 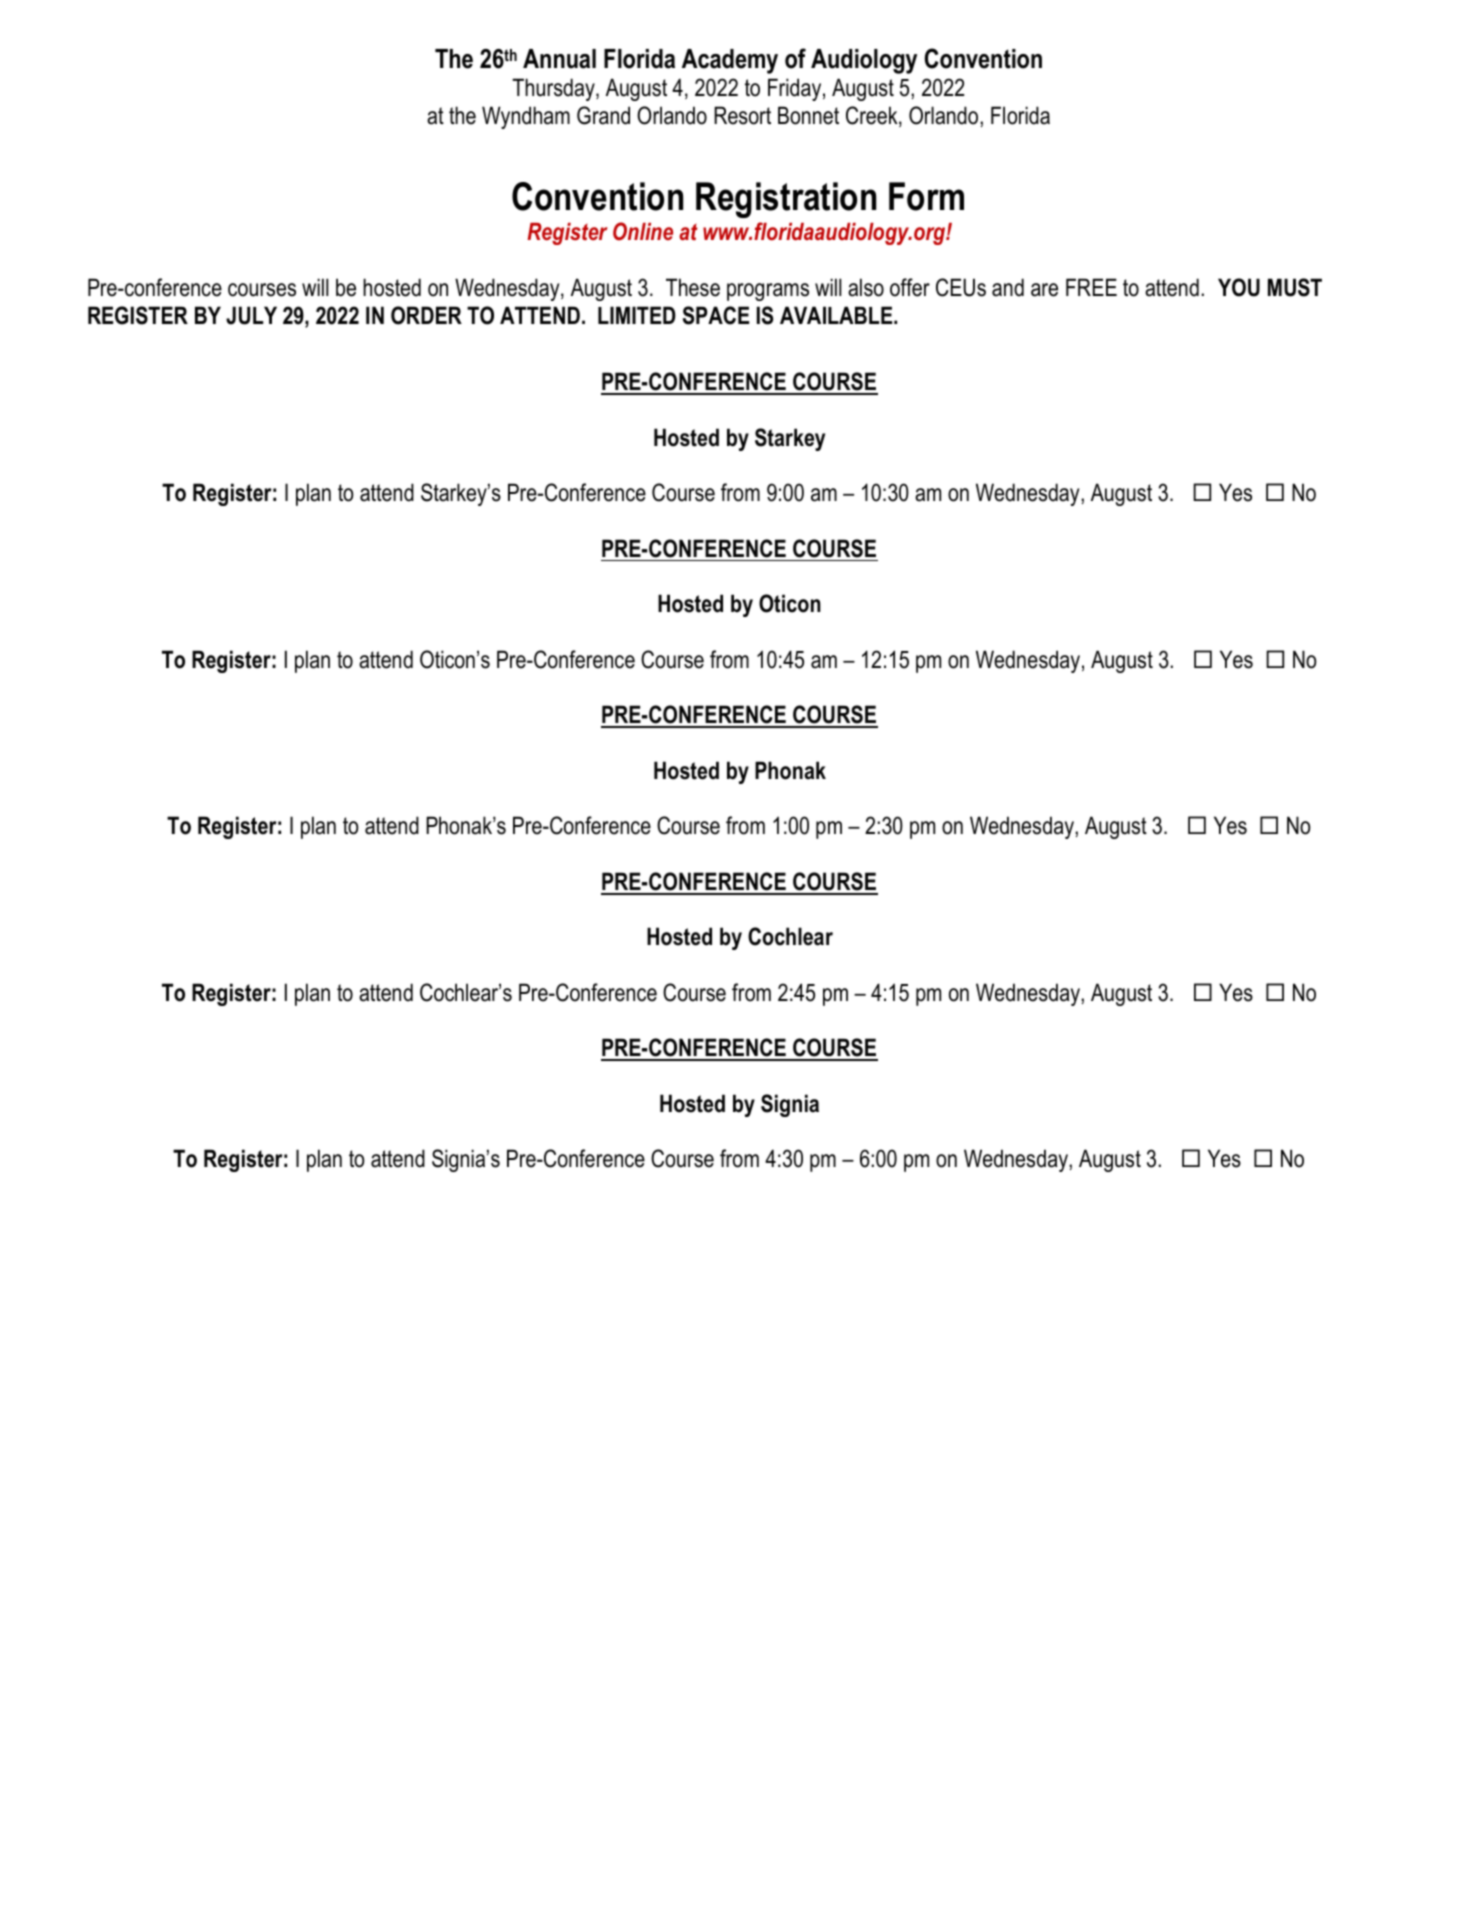 What do you see at coordinates (1091, 287) in the image?
I see `FREE` at bounding box center [1091, 287].
